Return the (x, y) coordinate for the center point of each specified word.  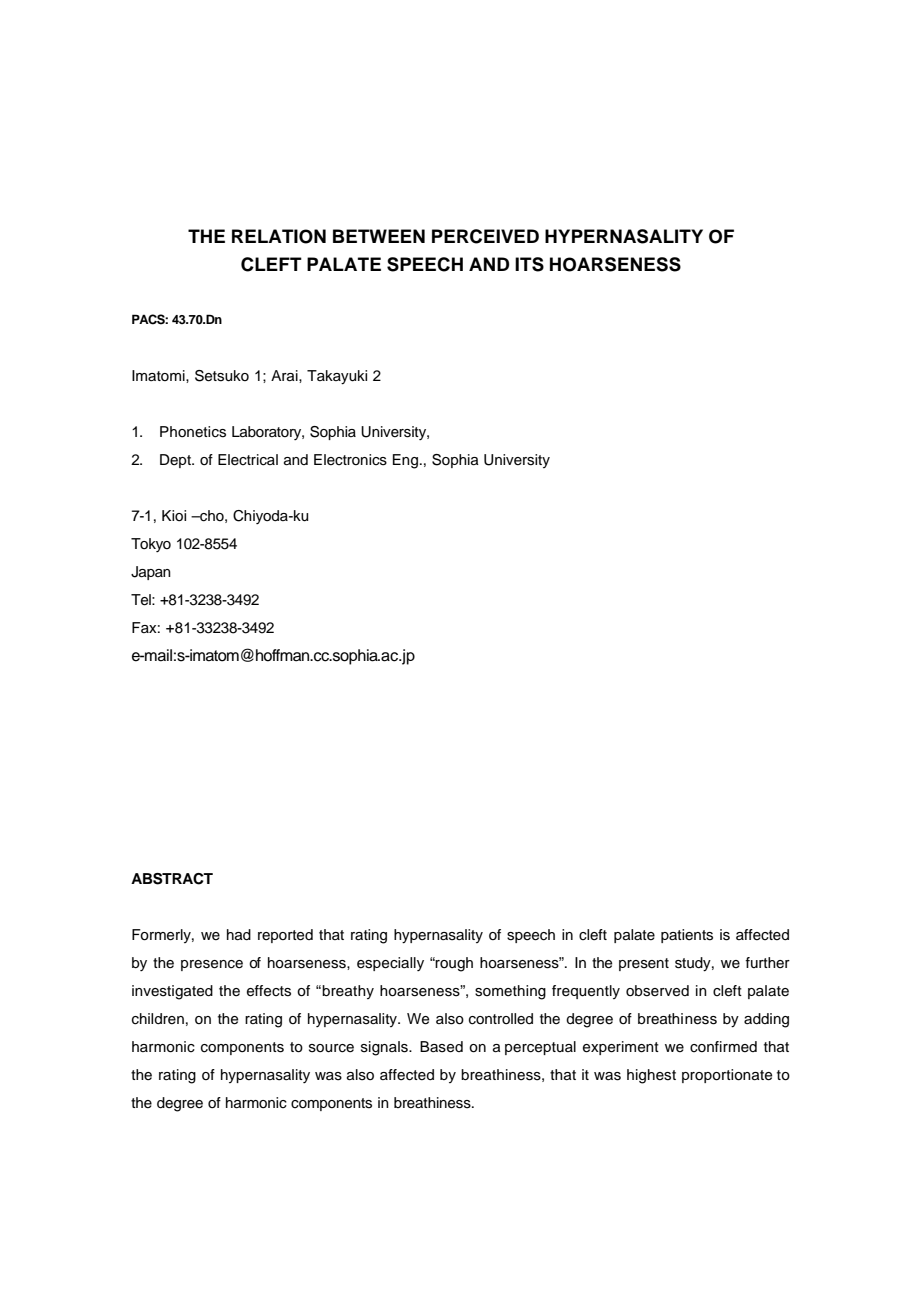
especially (390, 964)
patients (687, 936)
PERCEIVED (485, 236)
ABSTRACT (172, 879)
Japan (151, 573)
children (158, 1019)
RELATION (279, 236)
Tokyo (151, 545)
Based (441, 1047)
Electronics (350, 460)
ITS (529, 264)
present (644, 964)
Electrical (248, 460)
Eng (405, 461)
